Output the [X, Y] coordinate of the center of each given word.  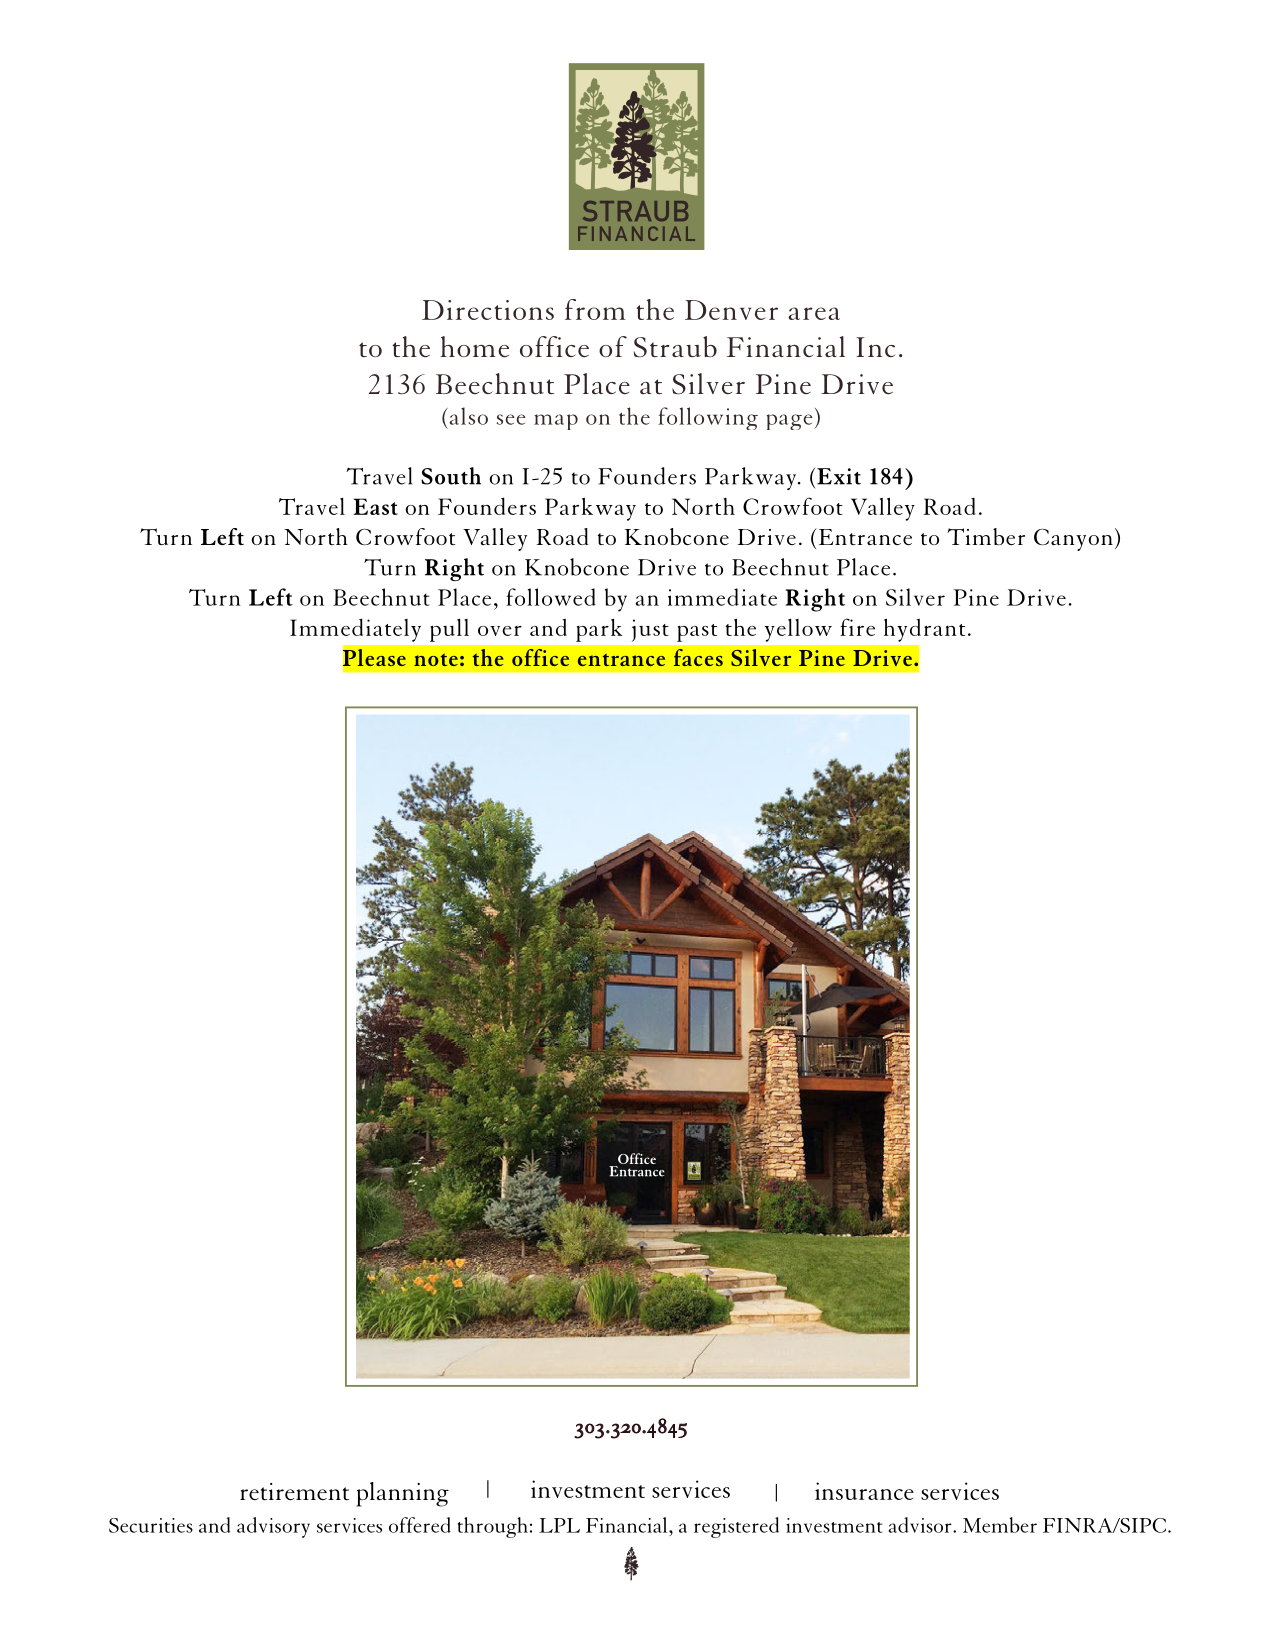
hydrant [924, 630]
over [500, 631]
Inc [875, 347]
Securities [151, 1525]
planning [402, 1494]
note [436, 660]
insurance [864, 1491]
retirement [294, 1491]
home [475, 346]
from [595, 309]
